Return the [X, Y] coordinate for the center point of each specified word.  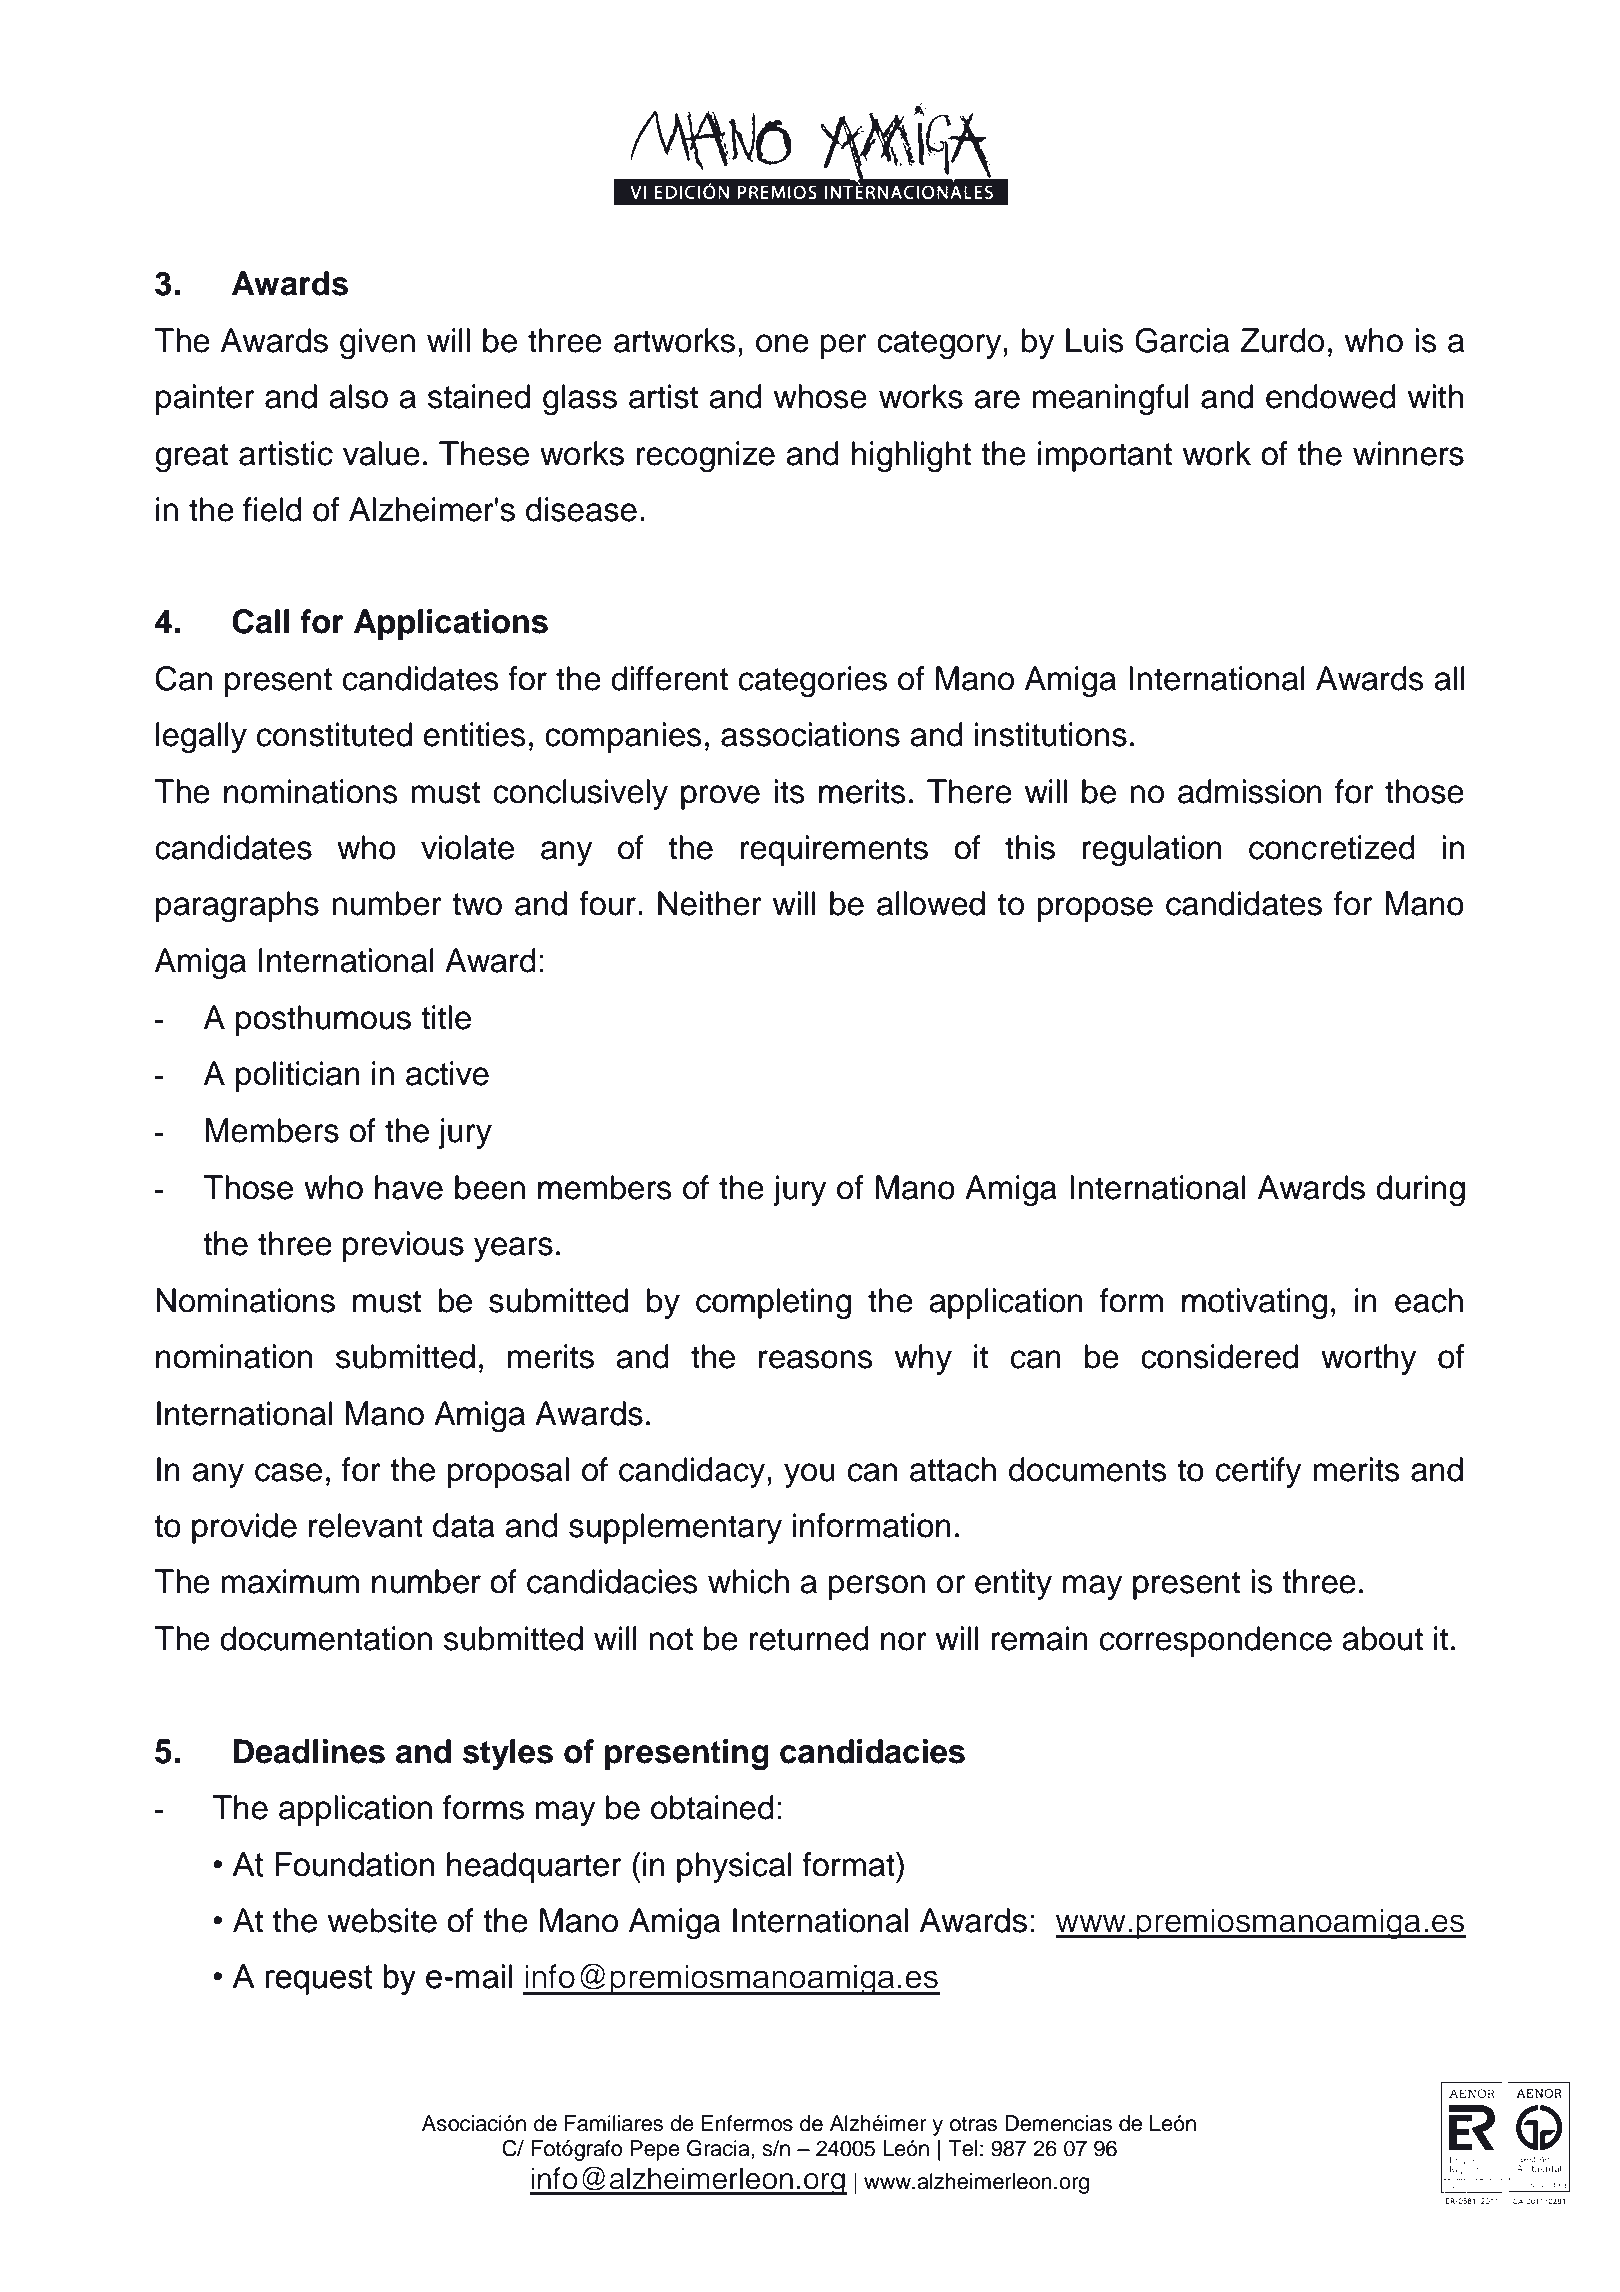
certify [1259, 1472]
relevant [366, 1525]
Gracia [719, 2149]
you [809, 1475]
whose [820, 396]
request [319, 1980]
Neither [710, 903]
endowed [1331, 396]
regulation [1152, 851]
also [358, 396]
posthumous [323, 1020]
